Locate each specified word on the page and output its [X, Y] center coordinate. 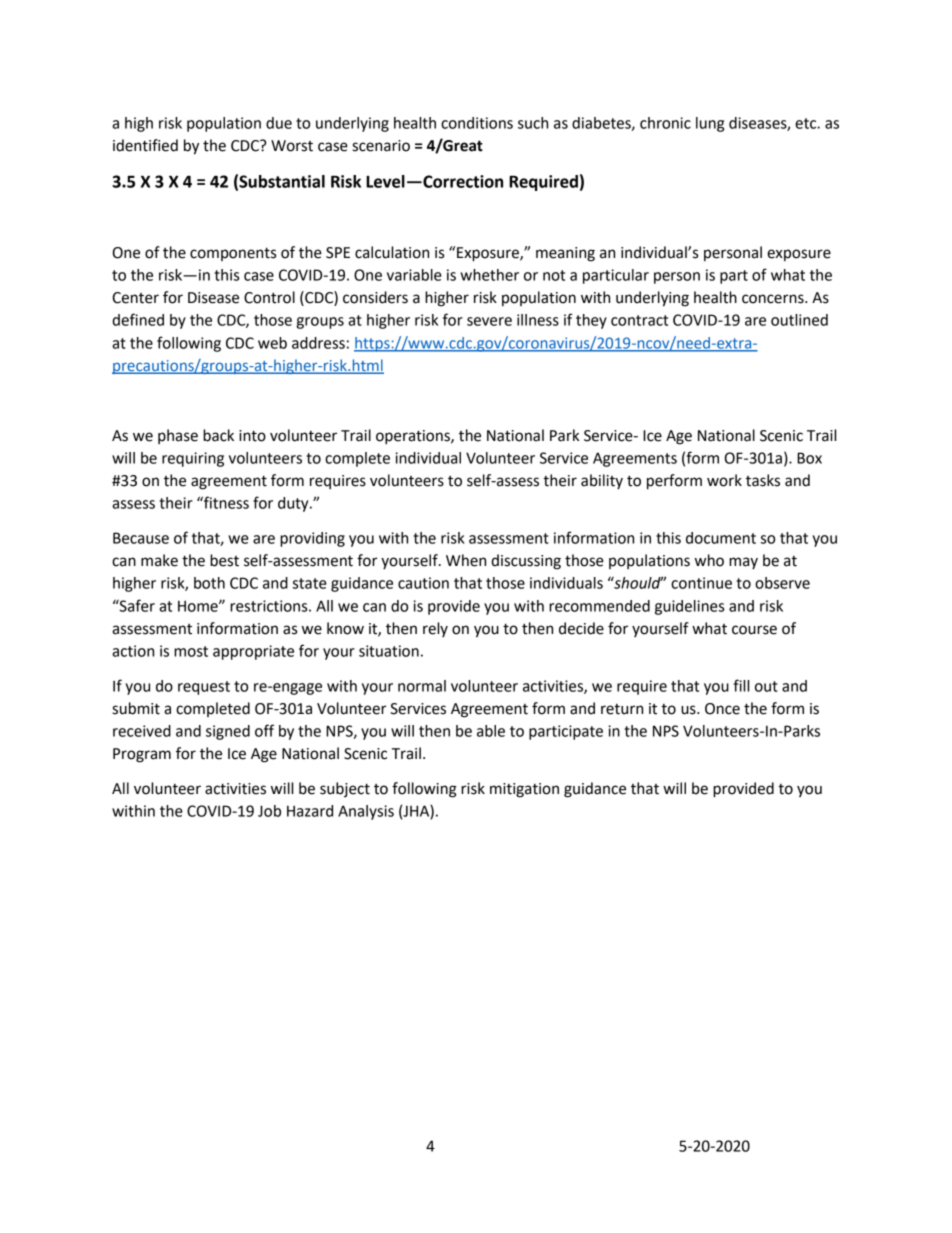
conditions [477, 123]
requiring [193, 459]
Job [269, 811]
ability [602, 481]
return [622, 709]
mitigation [524, 790]
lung [710, 124]
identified [145, 145]
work [724, 480]
